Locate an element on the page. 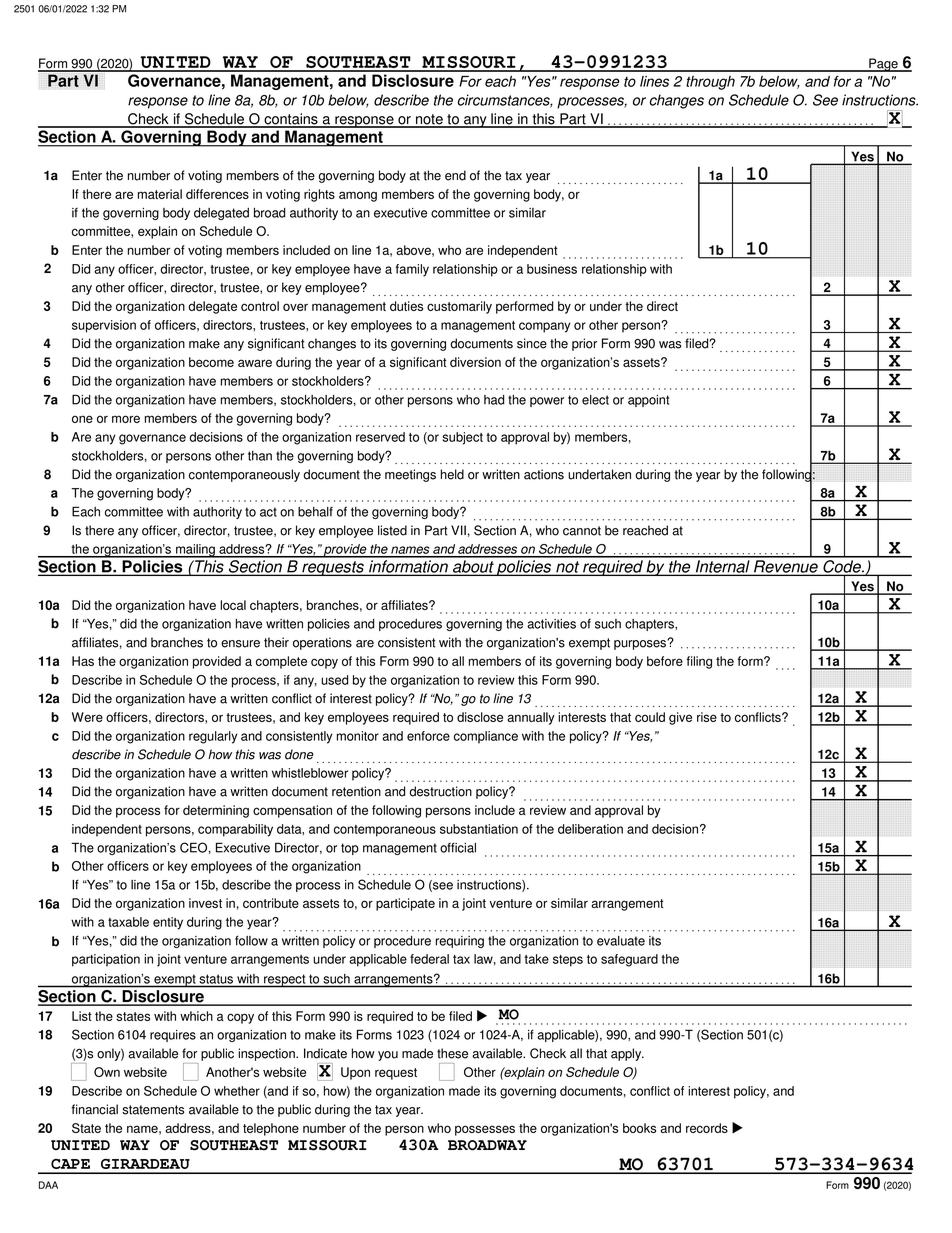  possesses is located at coordinates (485, 1130).
